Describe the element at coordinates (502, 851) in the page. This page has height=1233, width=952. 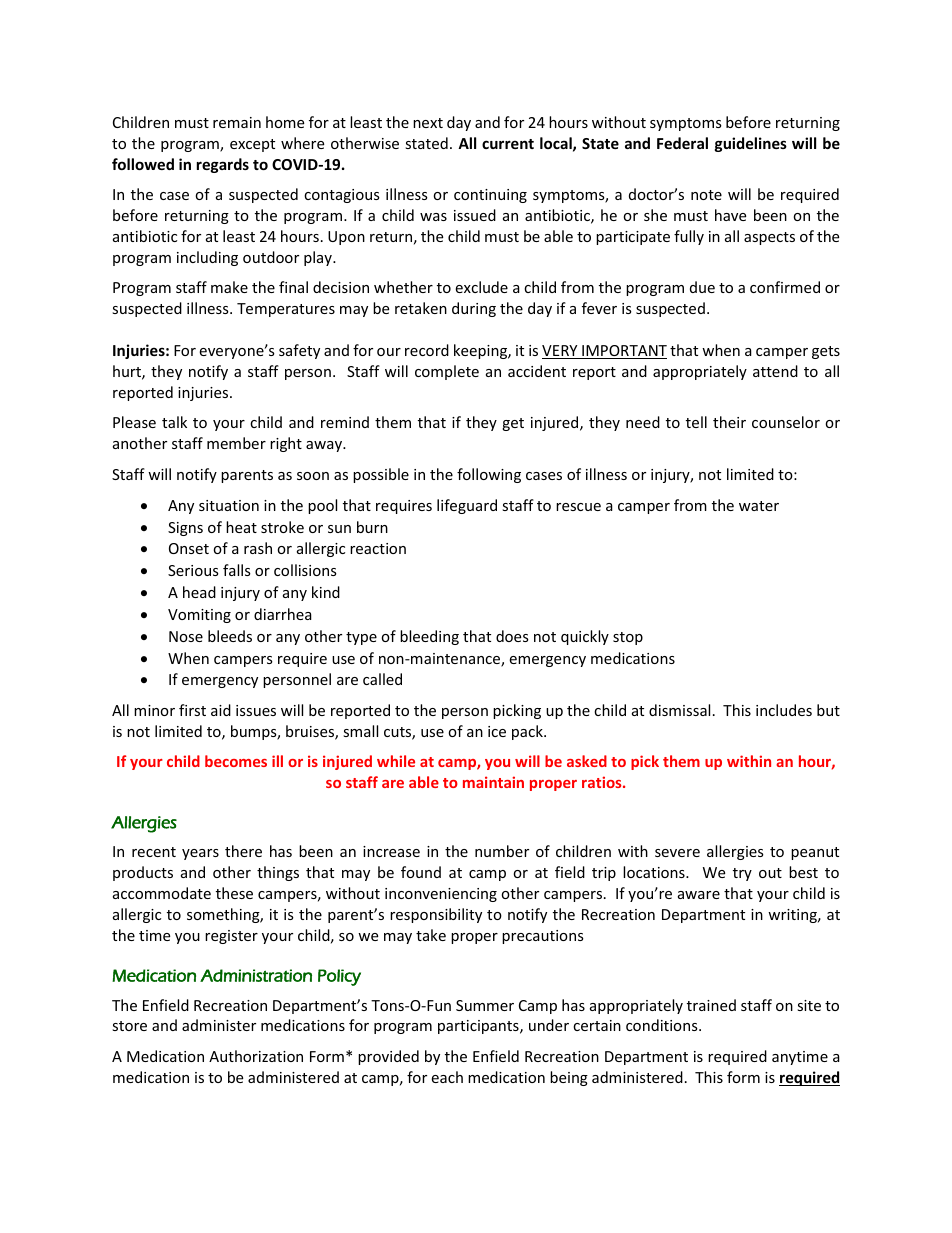
I see `number` at that location.
